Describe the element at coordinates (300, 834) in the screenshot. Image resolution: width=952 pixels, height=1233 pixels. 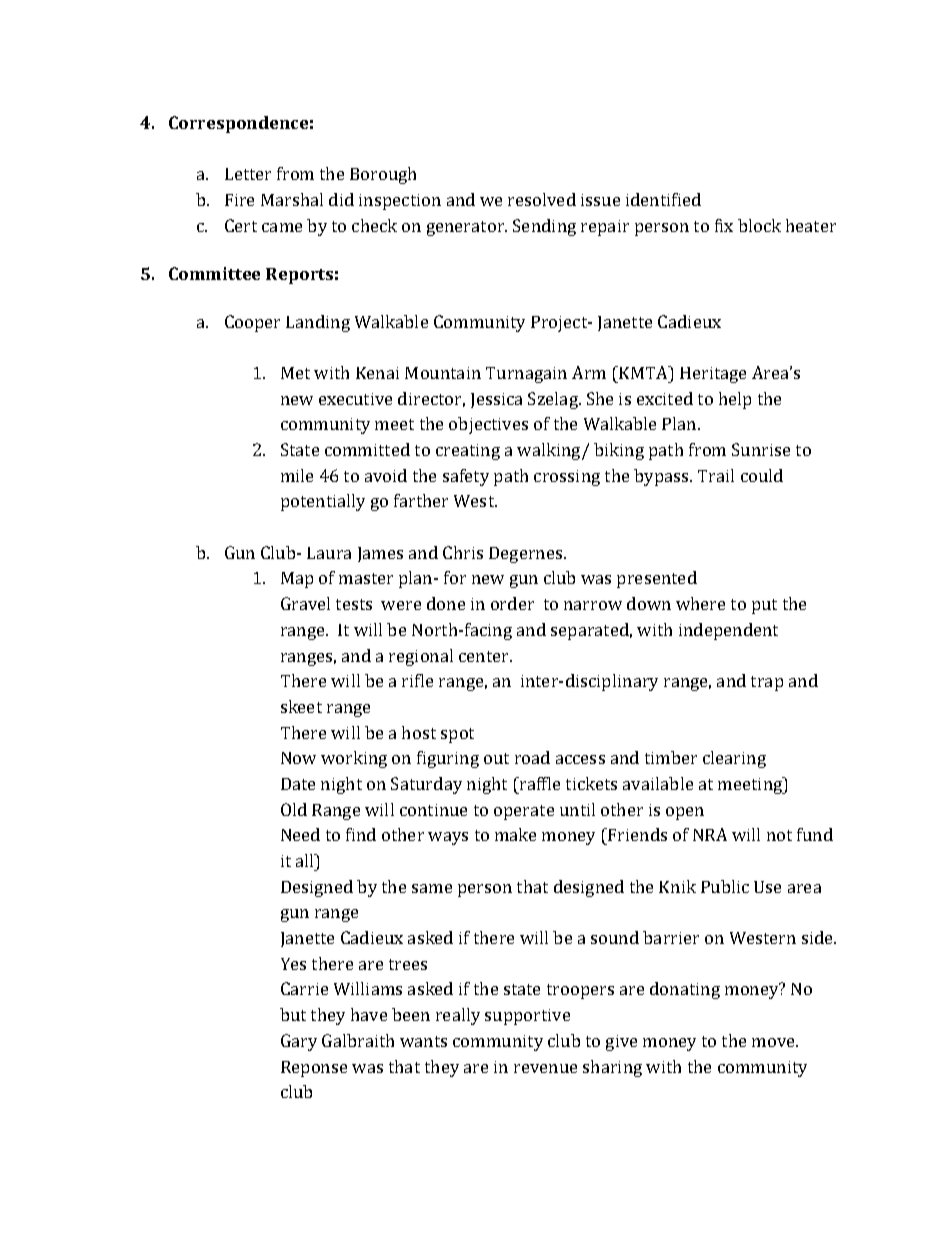
I see `Need` at that location.
